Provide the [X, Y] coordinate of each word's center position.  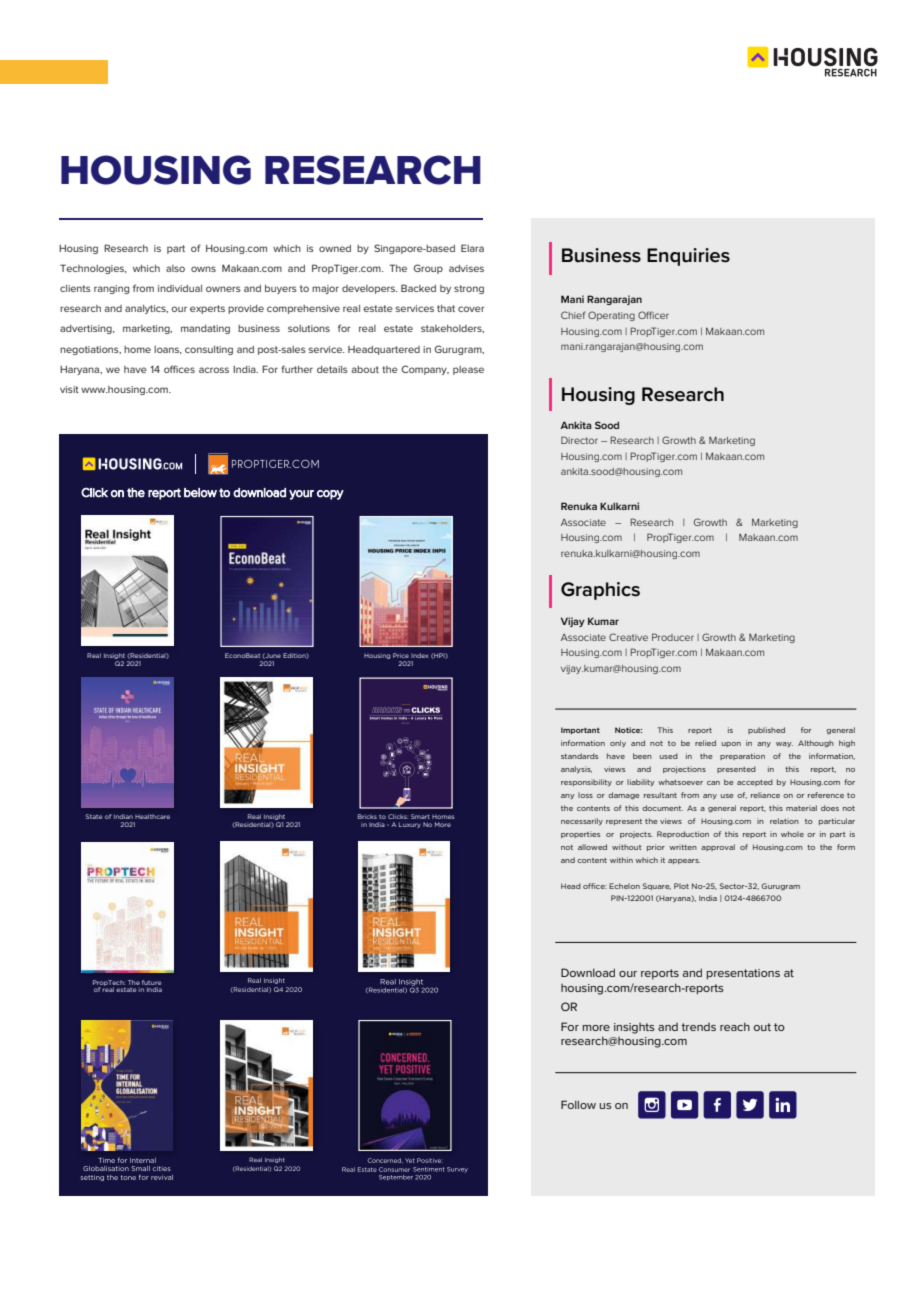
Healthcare [152, 816]
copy [330, 495]
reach [735, 1026]
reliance [765, 795]
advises [466, 268]
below [200, 493]
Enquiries [688, 257]
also [175, 268]
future [151, 982]
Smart [420, 816]
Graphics [600, 591]
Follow [578, 1104]
